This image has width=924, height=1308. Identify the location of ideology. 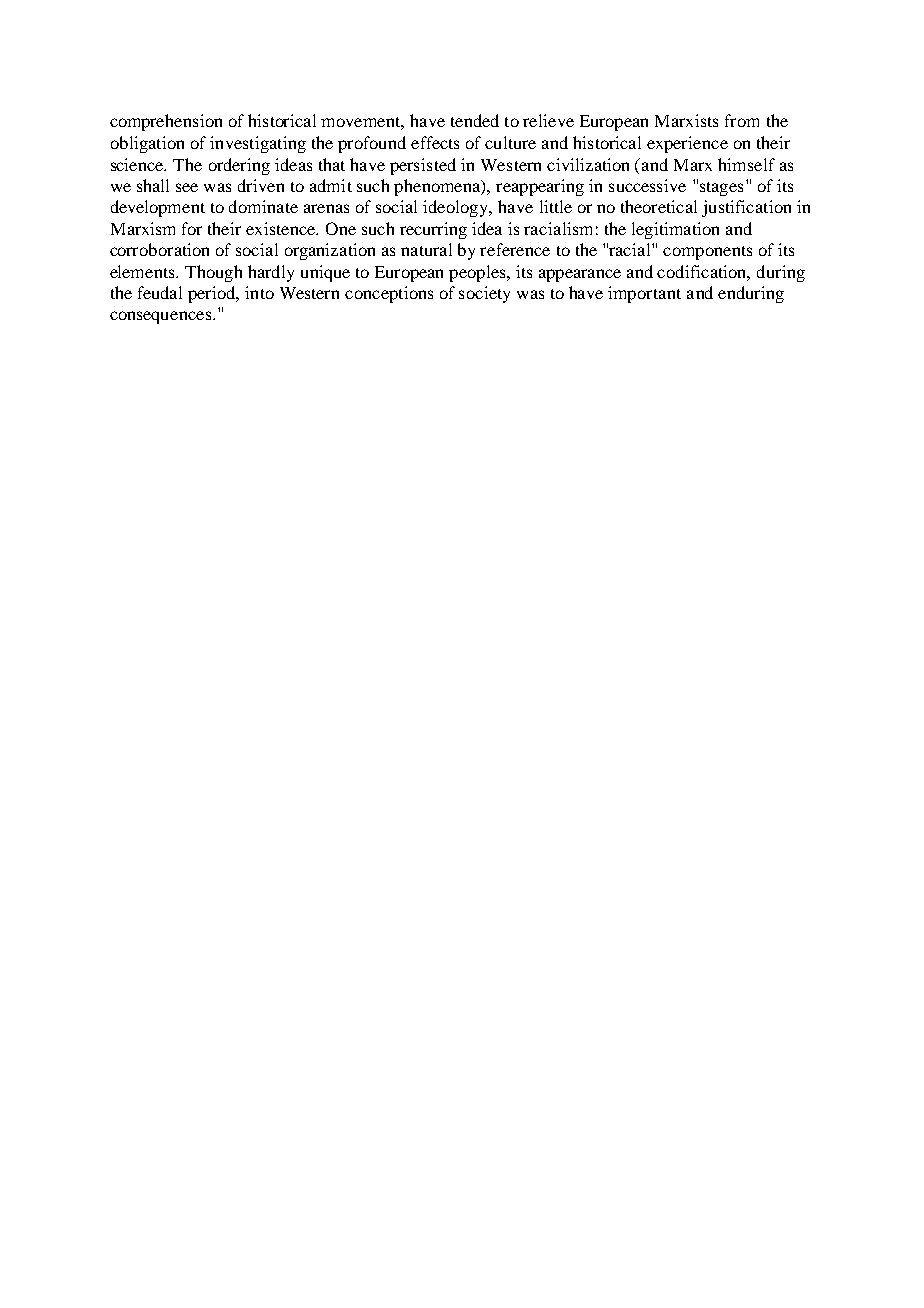
(457, 208).
